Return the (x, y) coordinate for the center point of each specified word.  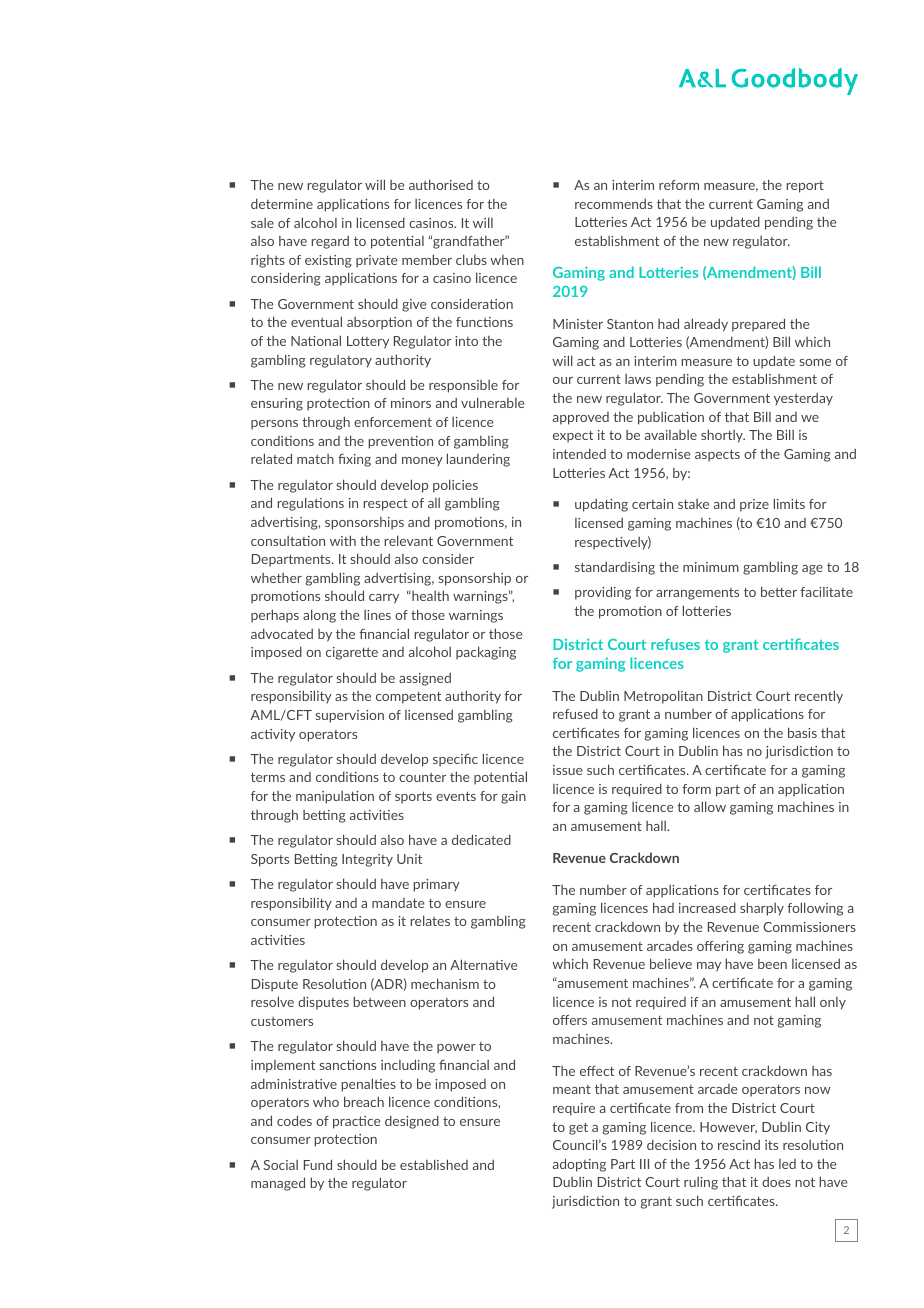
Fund (318, 1164)
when (507, 260)
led (787, 1164)
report (805, 187)
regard (330, 242)
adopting (579, 1165)
